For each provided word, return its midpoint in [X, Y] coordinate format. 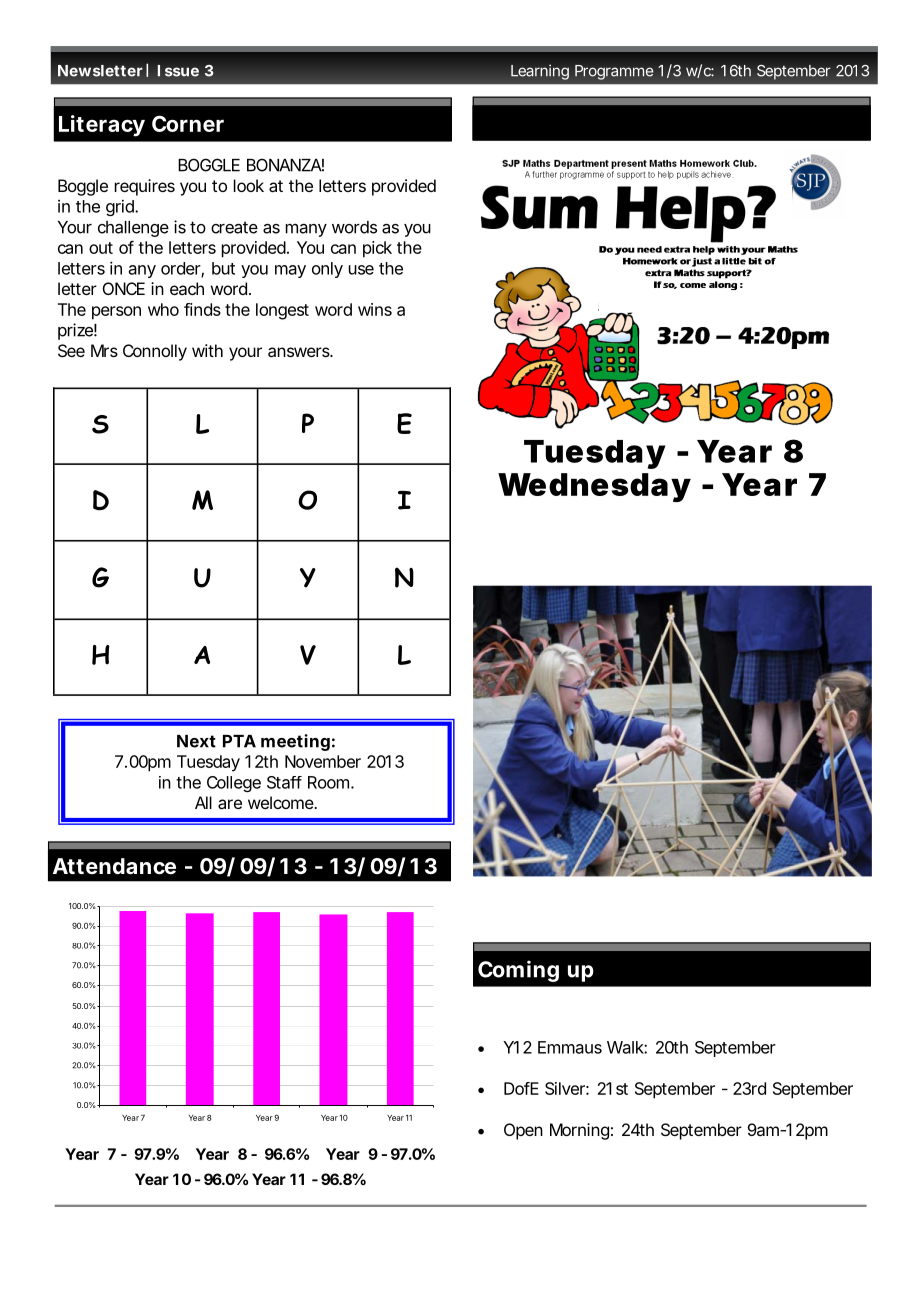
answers [300, 352]
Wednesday [594, 487]
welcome [282, 802]
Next [196, 741]
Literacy [102, 126]
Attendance [114, 866]
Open [523, 1131]
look [249, 185]
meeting [295, 742]
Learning [540, 72]
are [230, 804]
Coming [518, 971]
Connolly [155, 352]
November [323, 761]
